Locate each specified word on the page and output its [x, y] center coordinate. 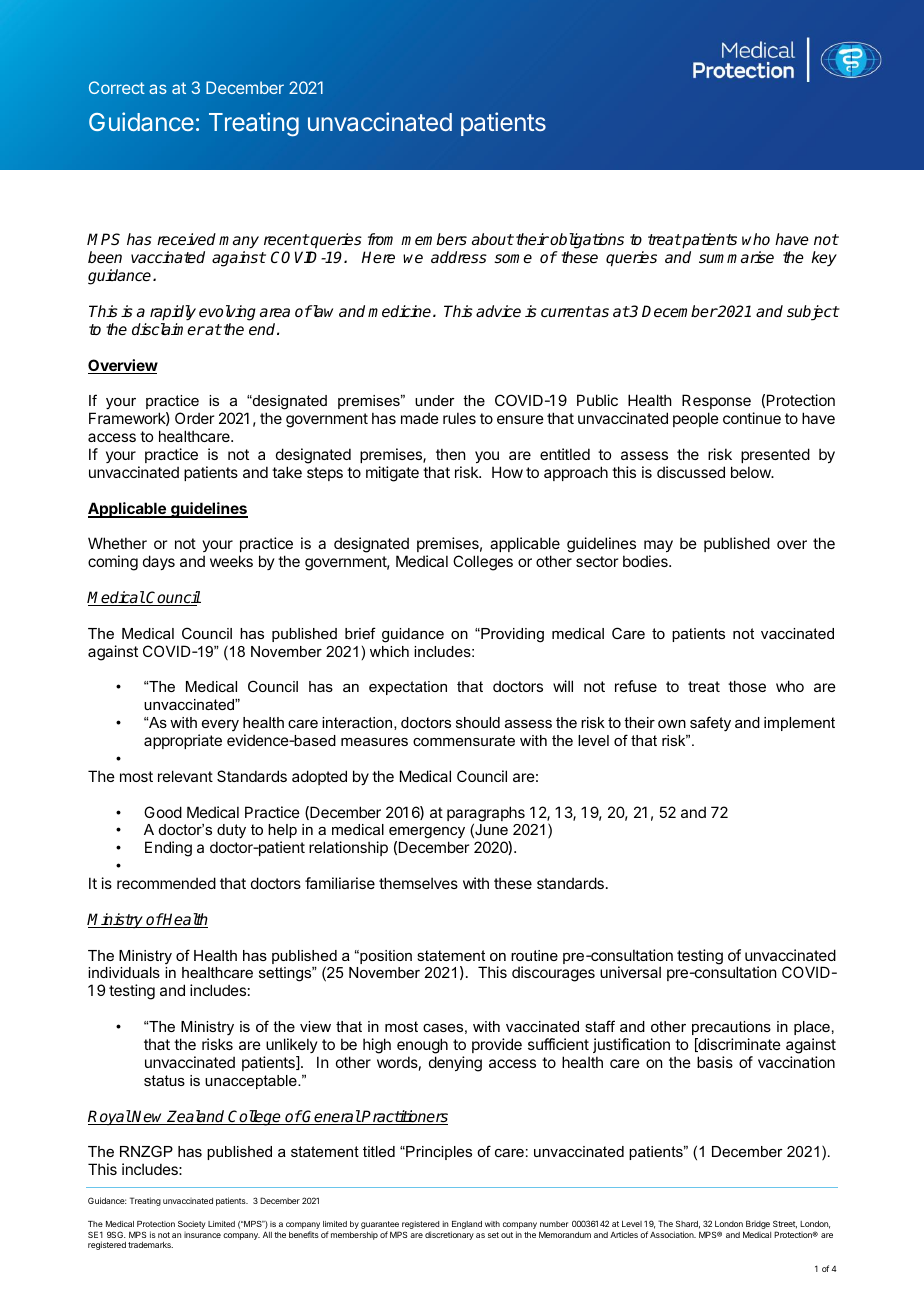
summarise [736, 257]
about [493, 239]
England [466, 1226]
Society [191, 1224]
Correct [117, 87]
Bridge [758, 1226]
